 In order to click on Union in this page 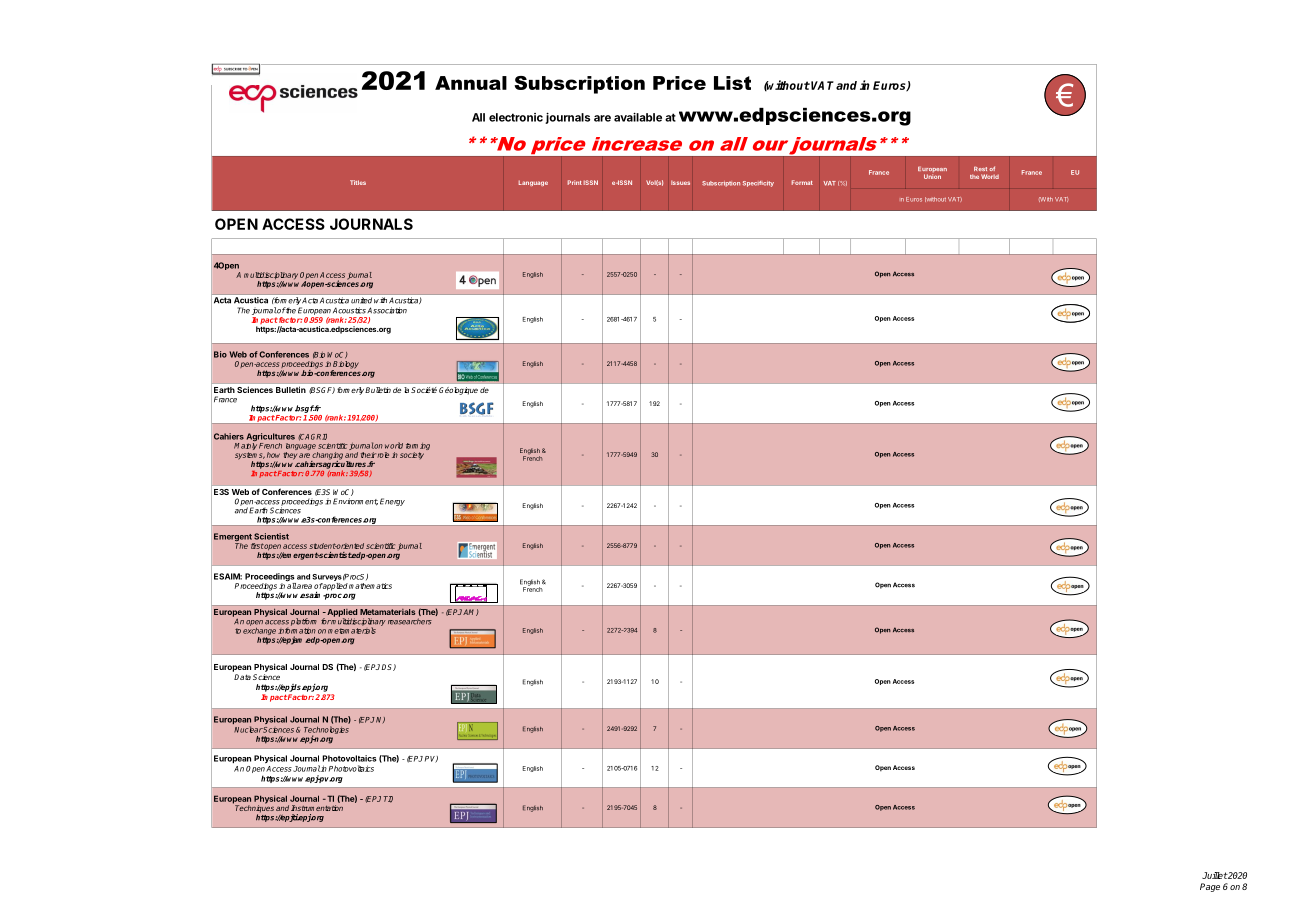, I will do `click(932, 176)`.
